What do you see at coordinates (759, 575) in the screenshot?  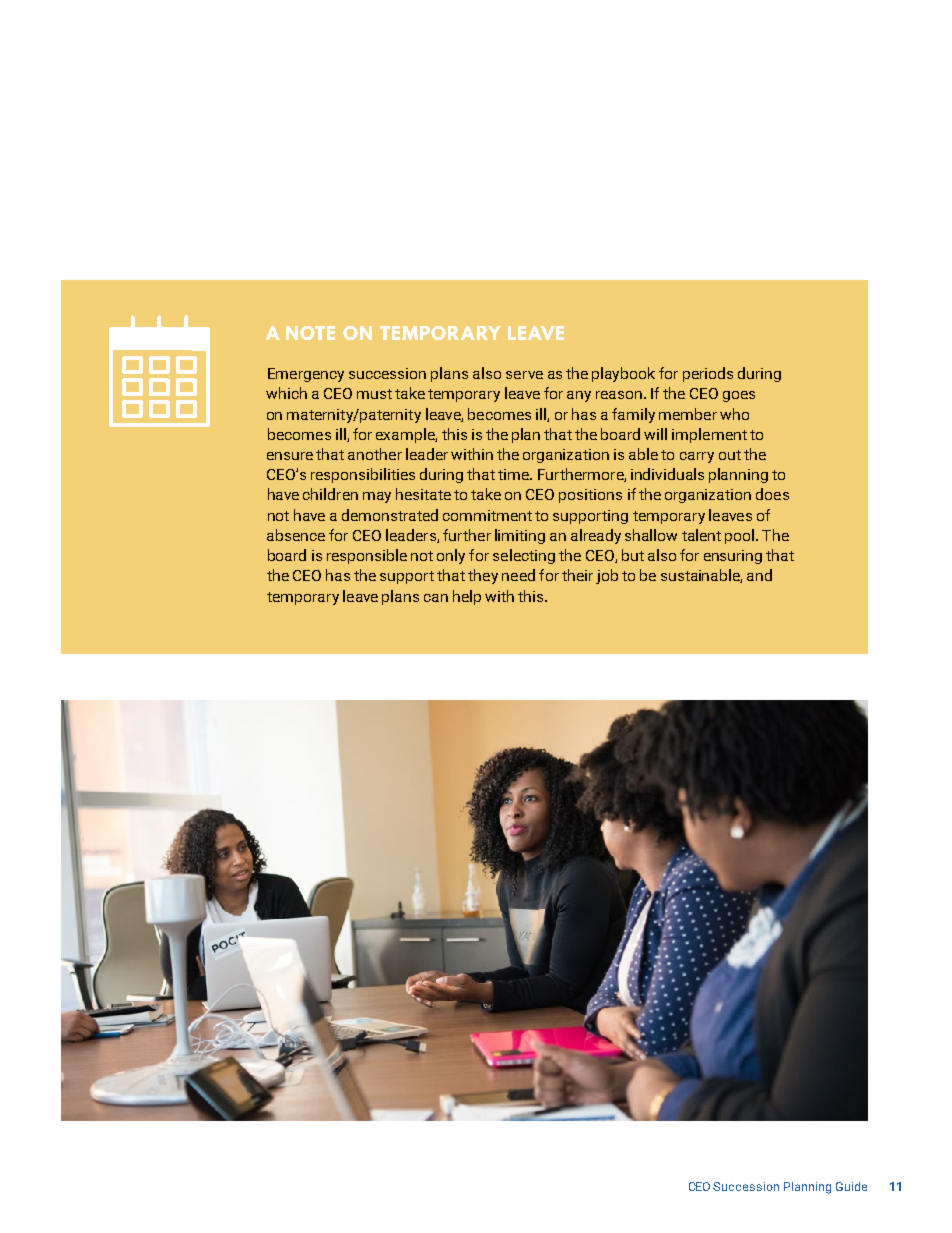 I see `and` at bounding box center [759, 575].
